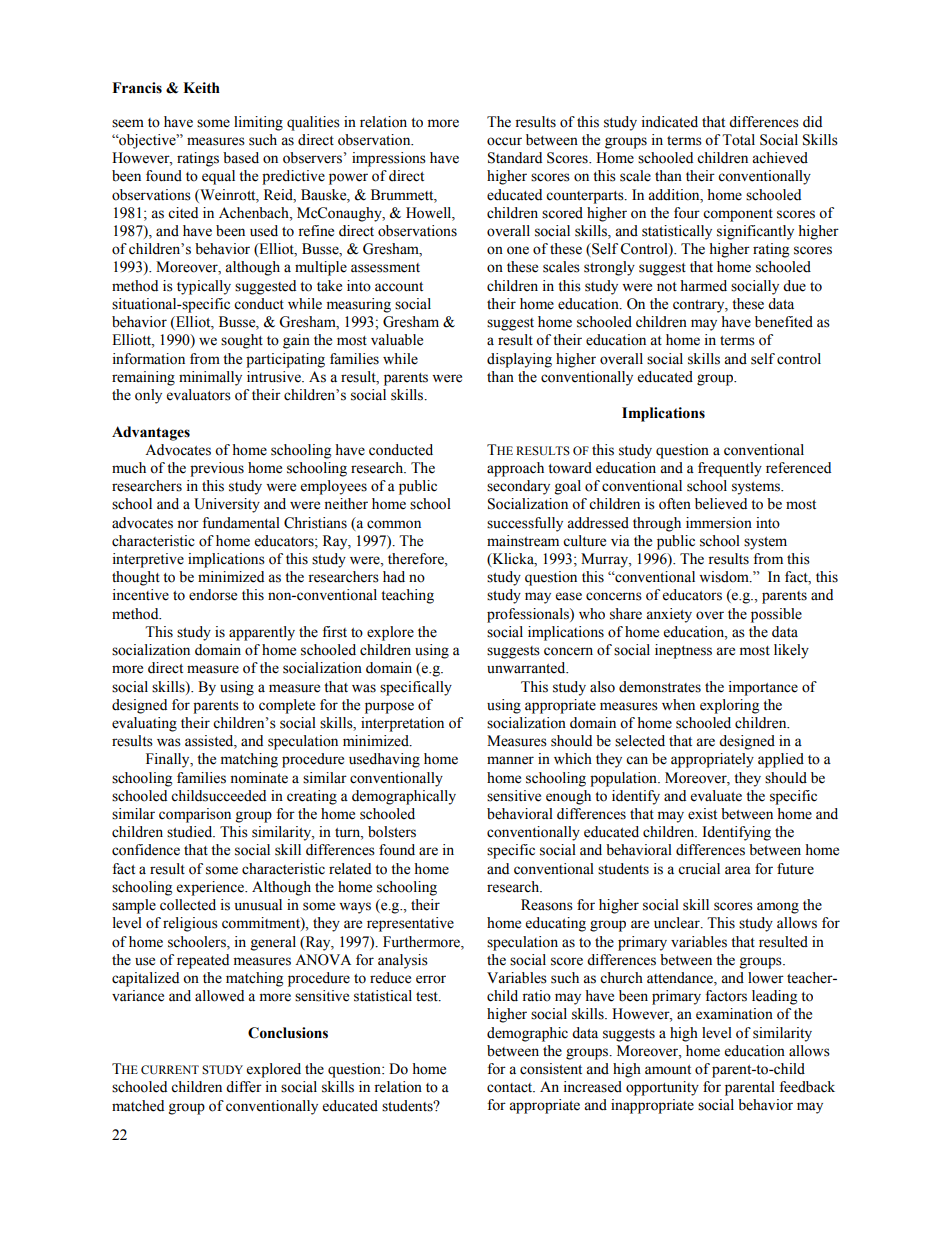 The height and width of the page is (1233, 952). Describe the element at coordinates (729, 706) in the page. I see `exploring` at that location.
